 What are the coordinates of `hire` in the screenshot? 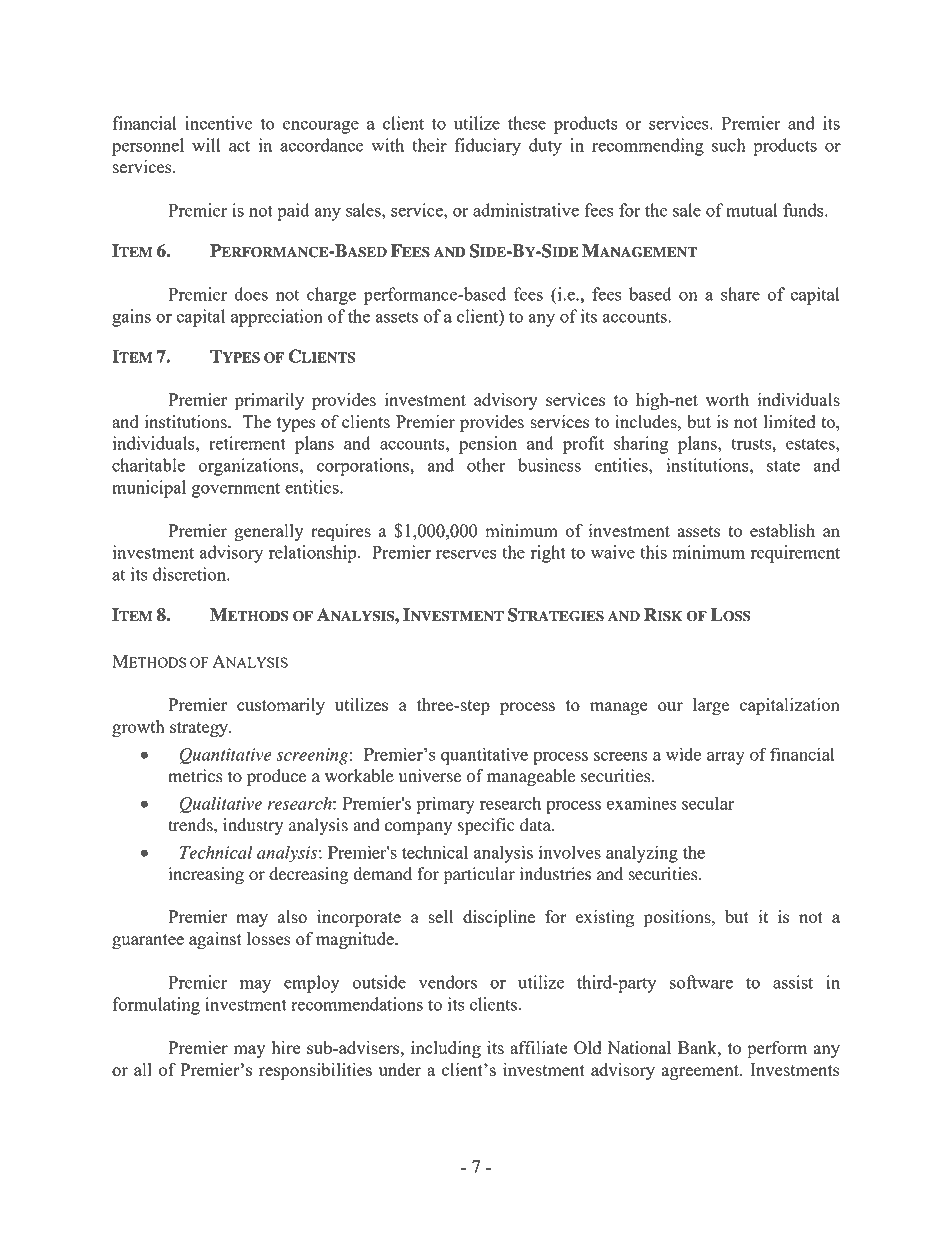 It's located at (286, 1047).
